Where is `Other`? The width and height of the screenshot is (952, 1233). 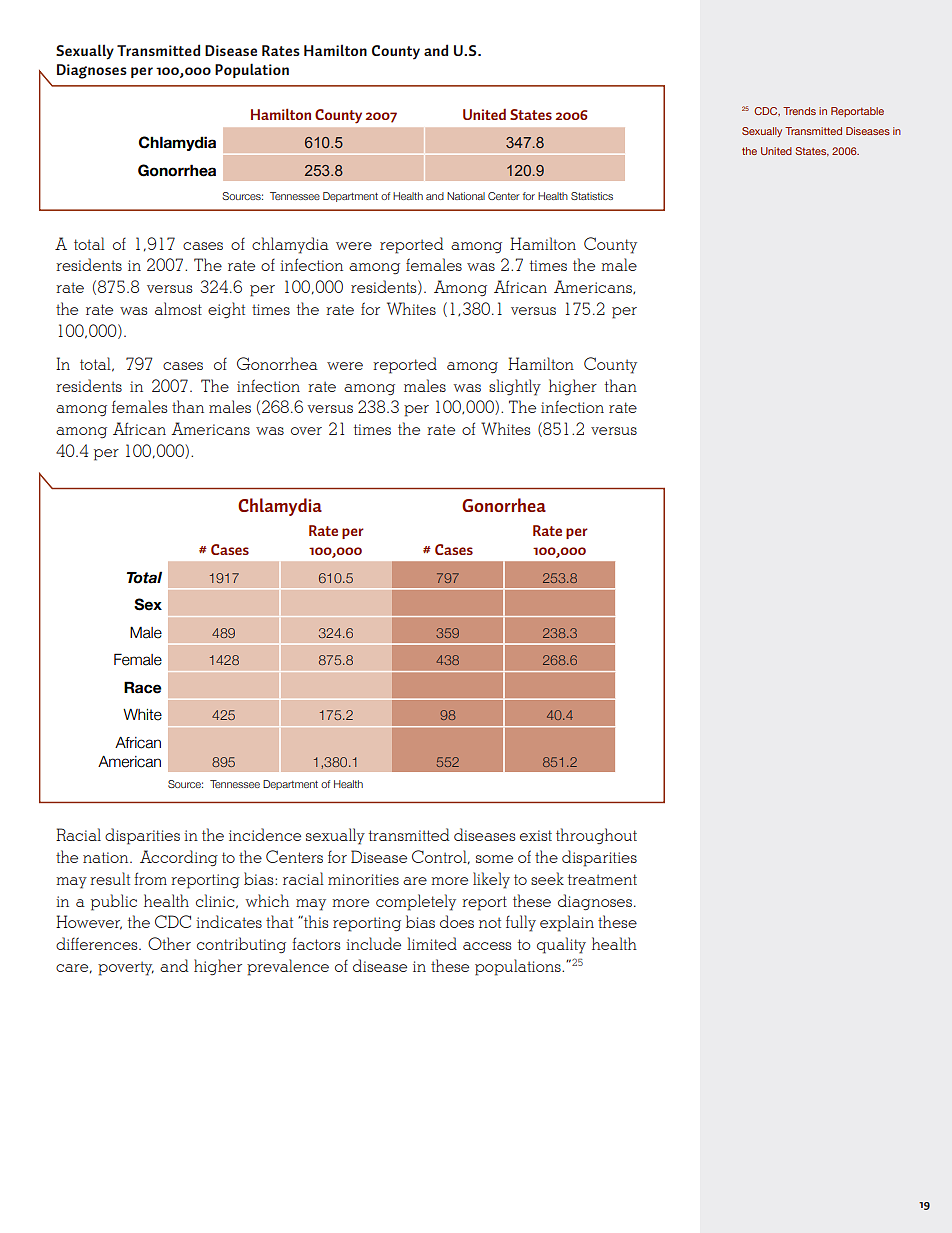
Other is located at coordinates (169, 943).
